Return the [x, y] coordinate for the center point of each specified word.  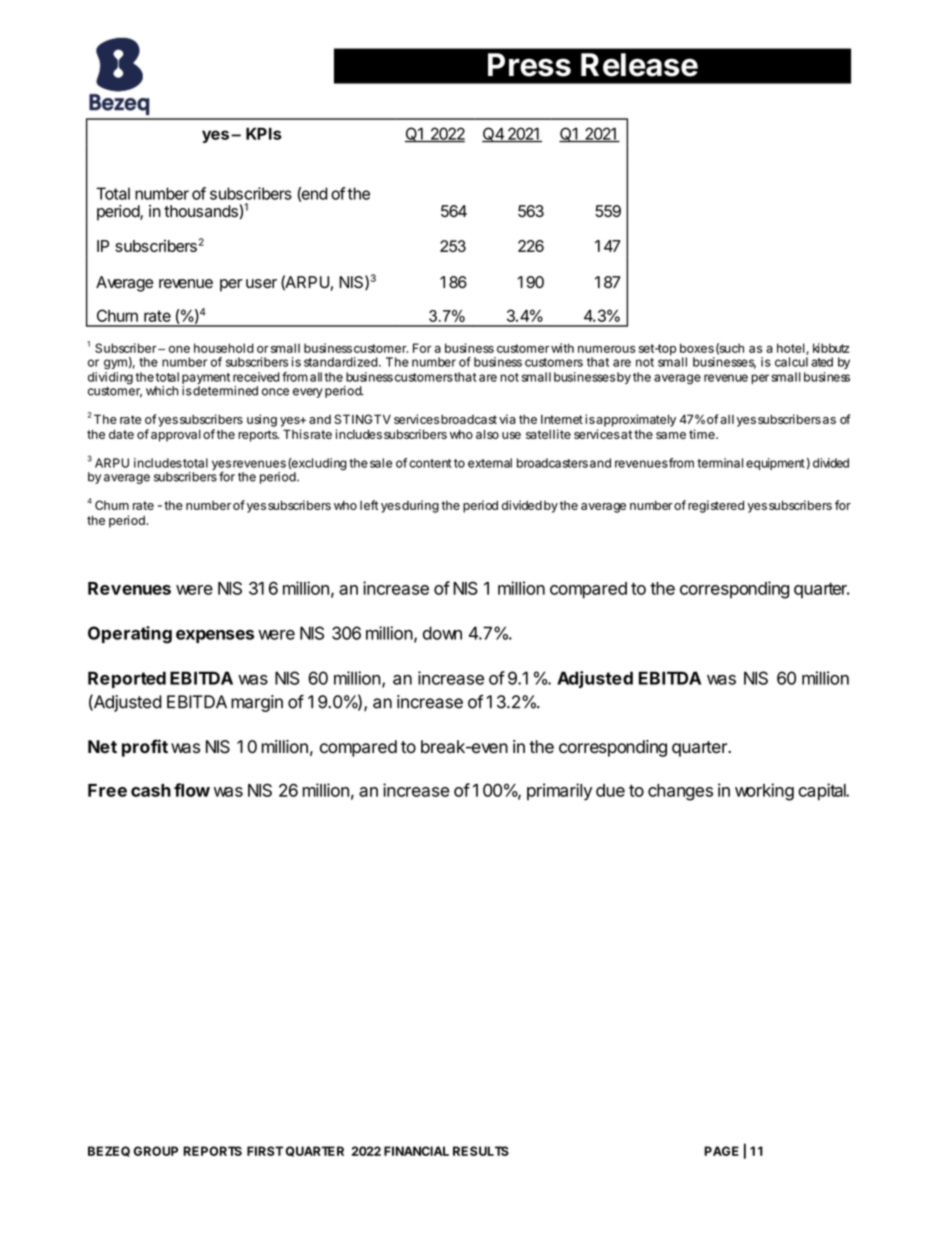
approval [176, 436]
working [764, 792]
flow [192, 790]
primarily [559, 792]
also [487, 434]
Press [529, 65]
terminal [720, 463]
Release [639, 65]
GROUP [156, 1151]
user [261, 284]
